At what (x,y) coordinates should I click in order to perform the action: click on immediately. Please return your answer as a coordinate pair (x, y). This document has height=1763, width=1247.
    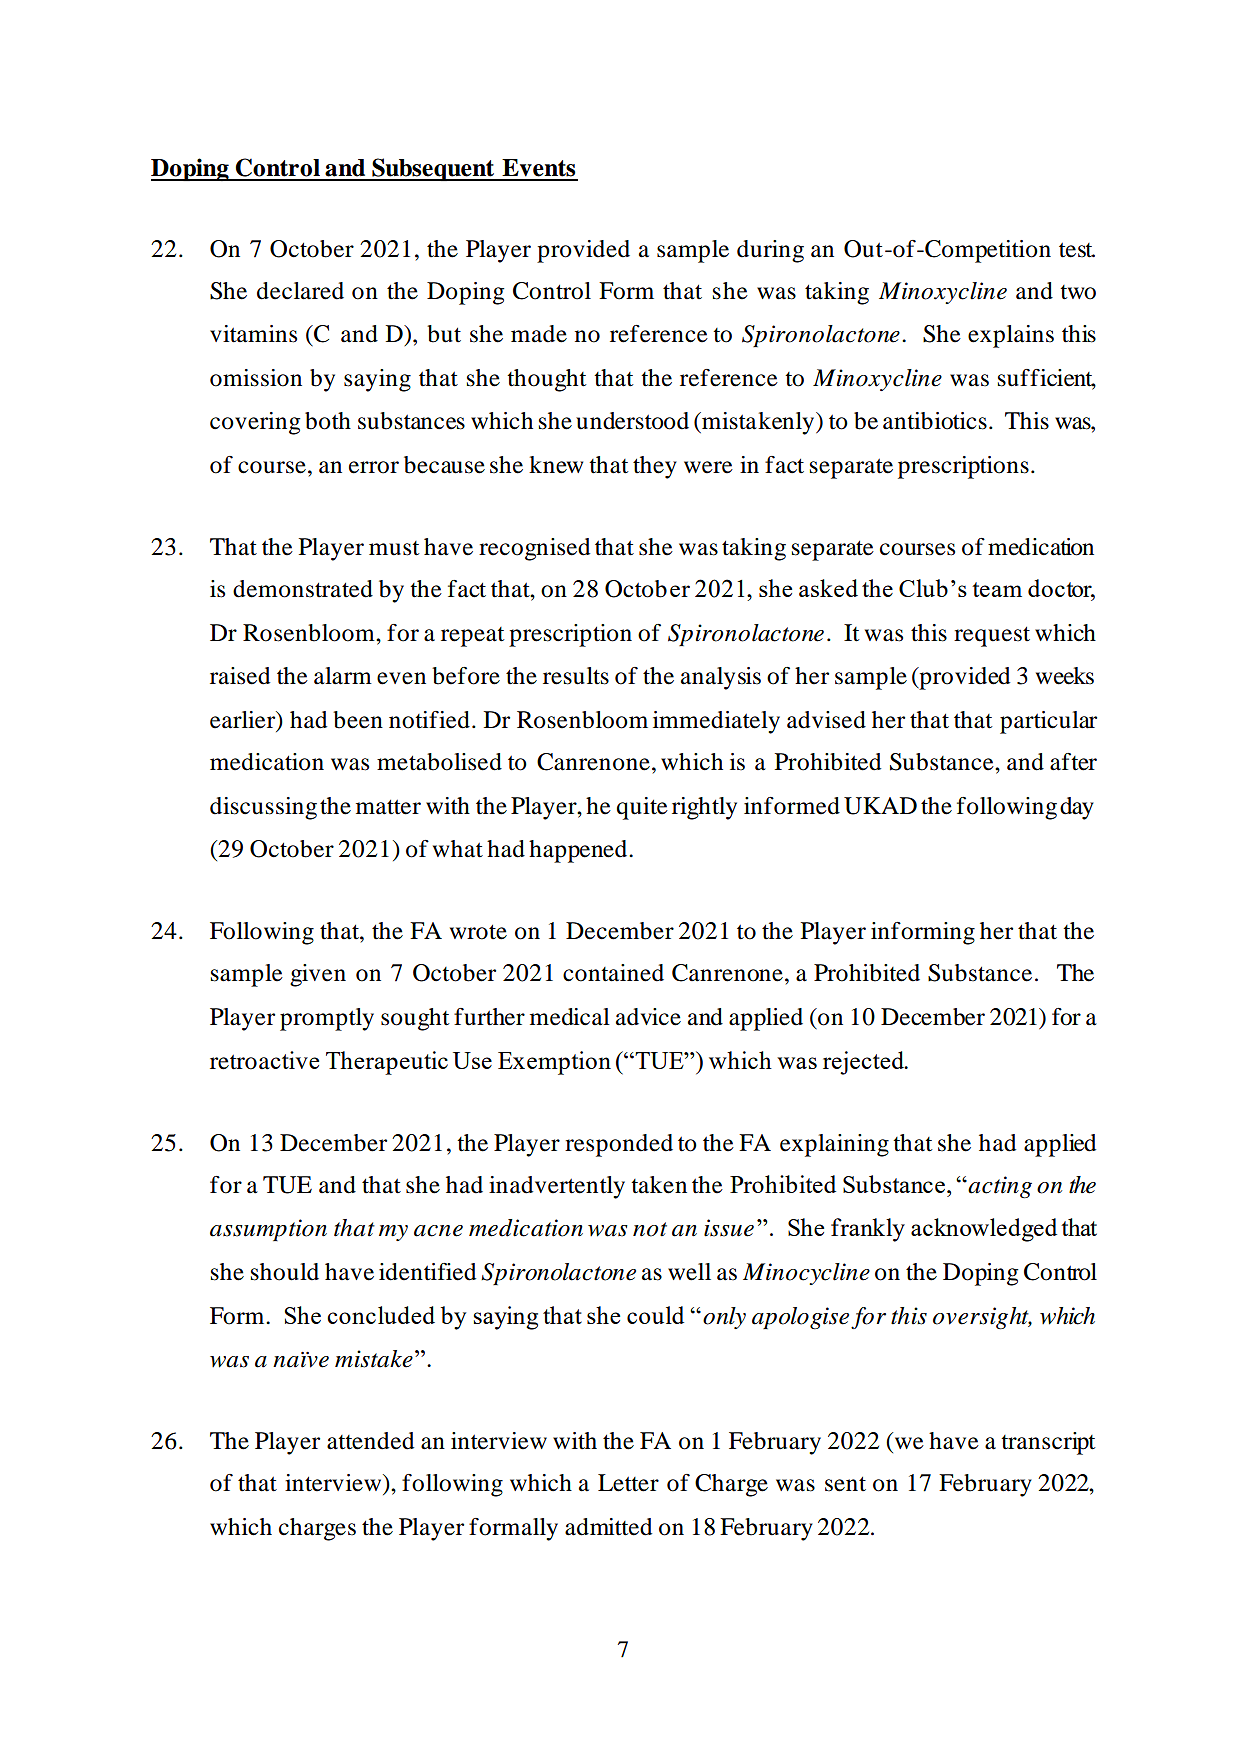
    Looking at the image, I should click on (716, 722).
